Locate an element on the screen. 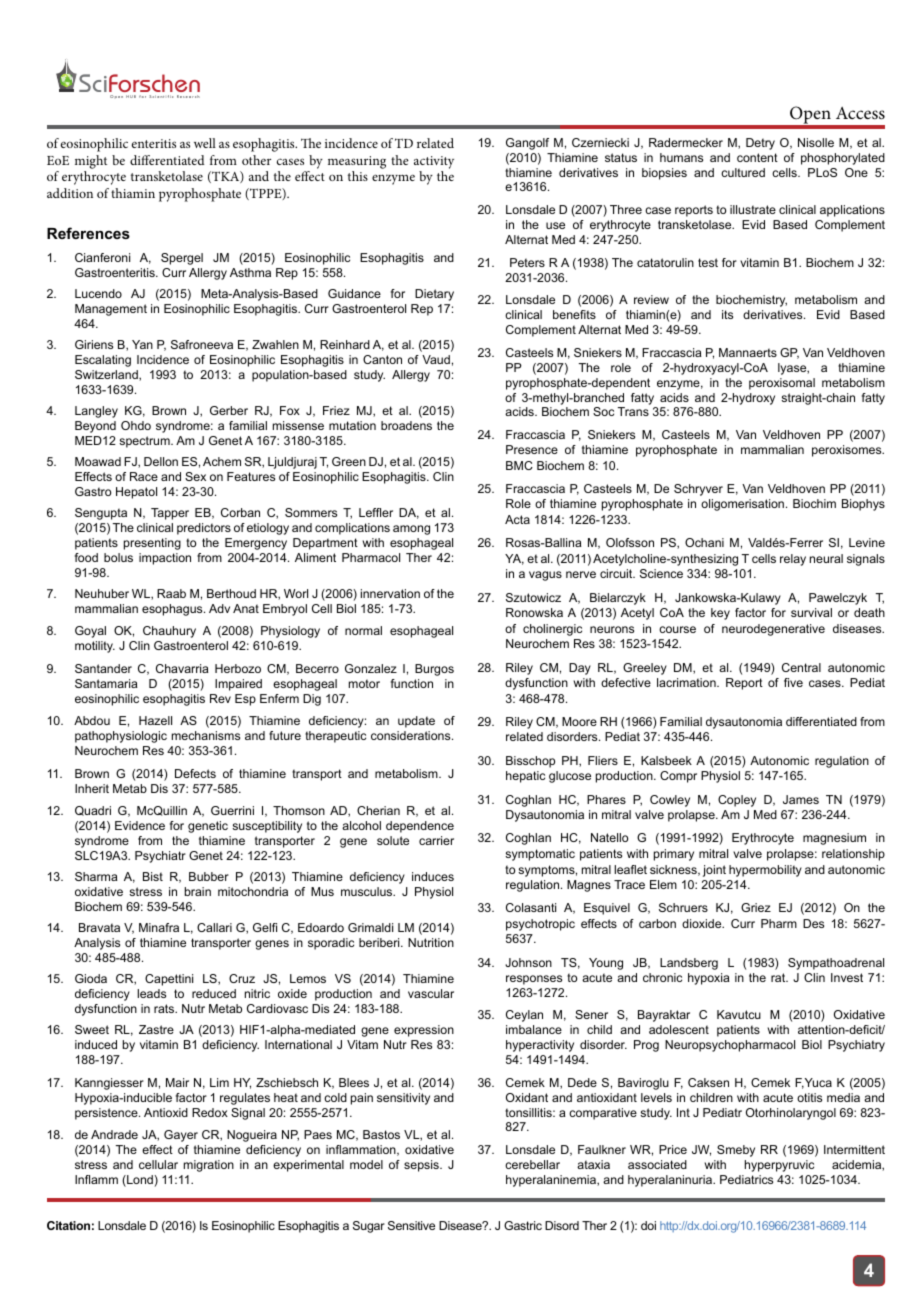  measuring is located at coordinates (357, 162).
